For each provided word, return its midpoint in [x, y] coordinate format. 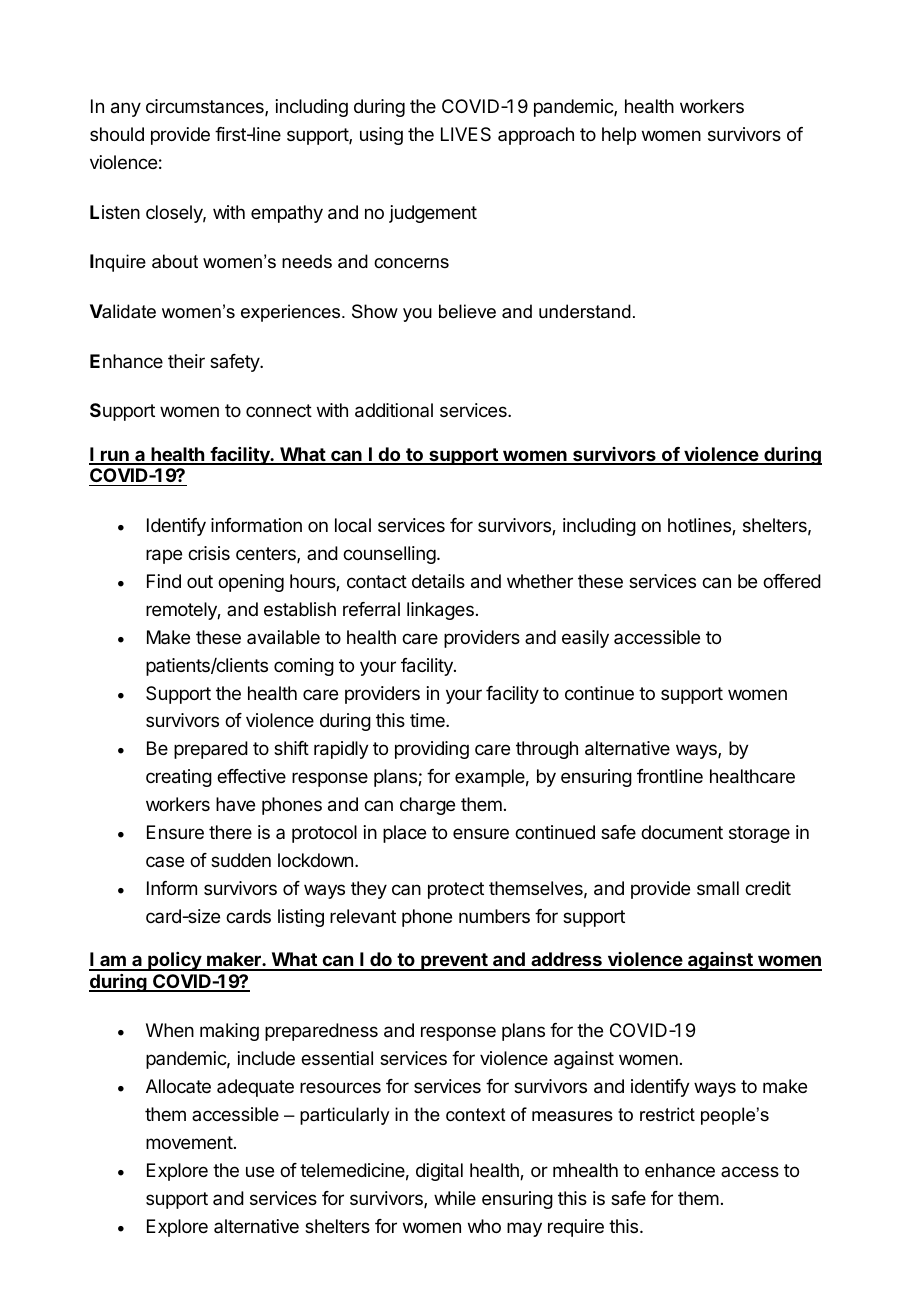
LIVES [466, 134]
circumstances [206, 107]
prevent [454, 962]
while [455, 1198]
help [619, 136]
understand [585, 311]
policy [174, 961]
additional [394, 410]
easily [585, 639]
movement [189, 1142]
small [718, 888]
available [283, 637]
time [428, 720]
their [186, 361]
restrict [667, 1114]
